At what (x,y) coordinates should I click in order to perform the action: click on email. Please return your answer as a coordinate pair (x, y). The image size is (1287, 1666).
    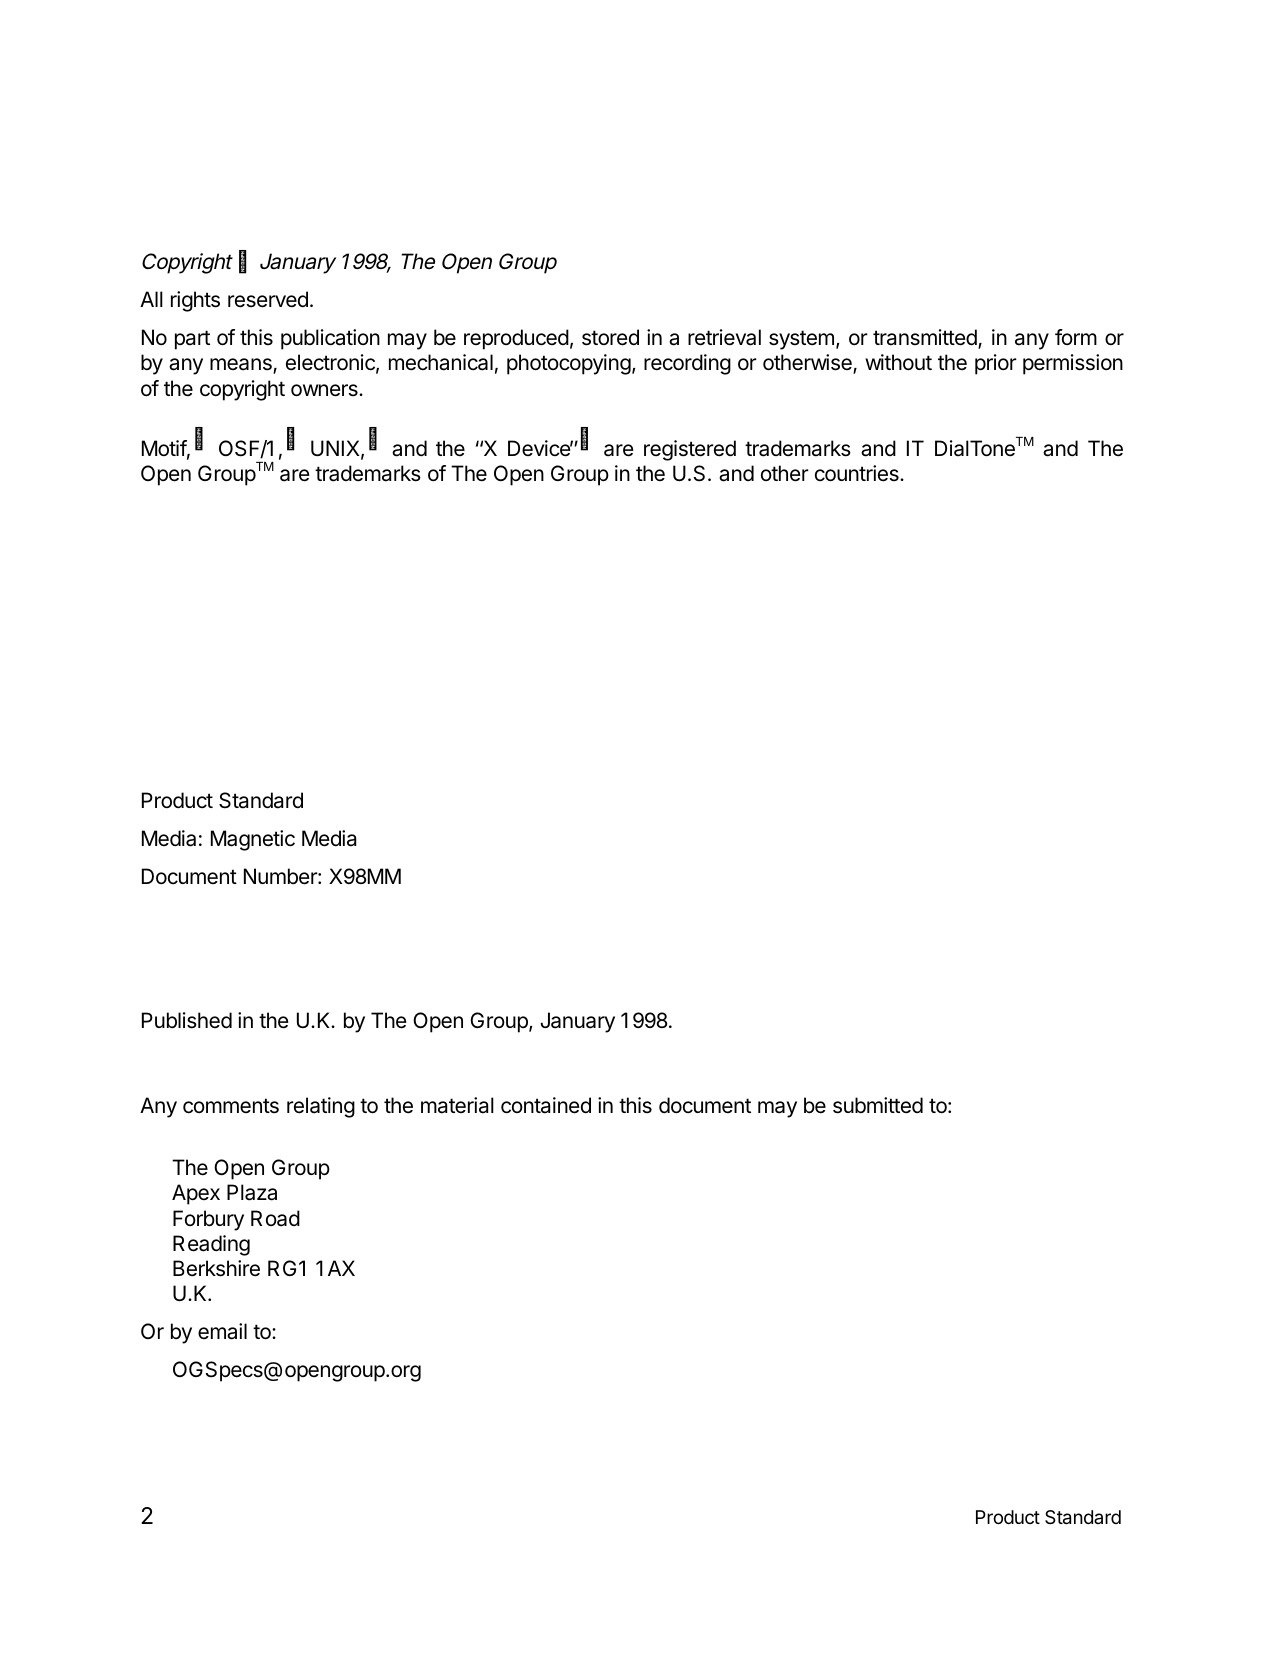
    Looking at the image, I should click on (222, 1331).
